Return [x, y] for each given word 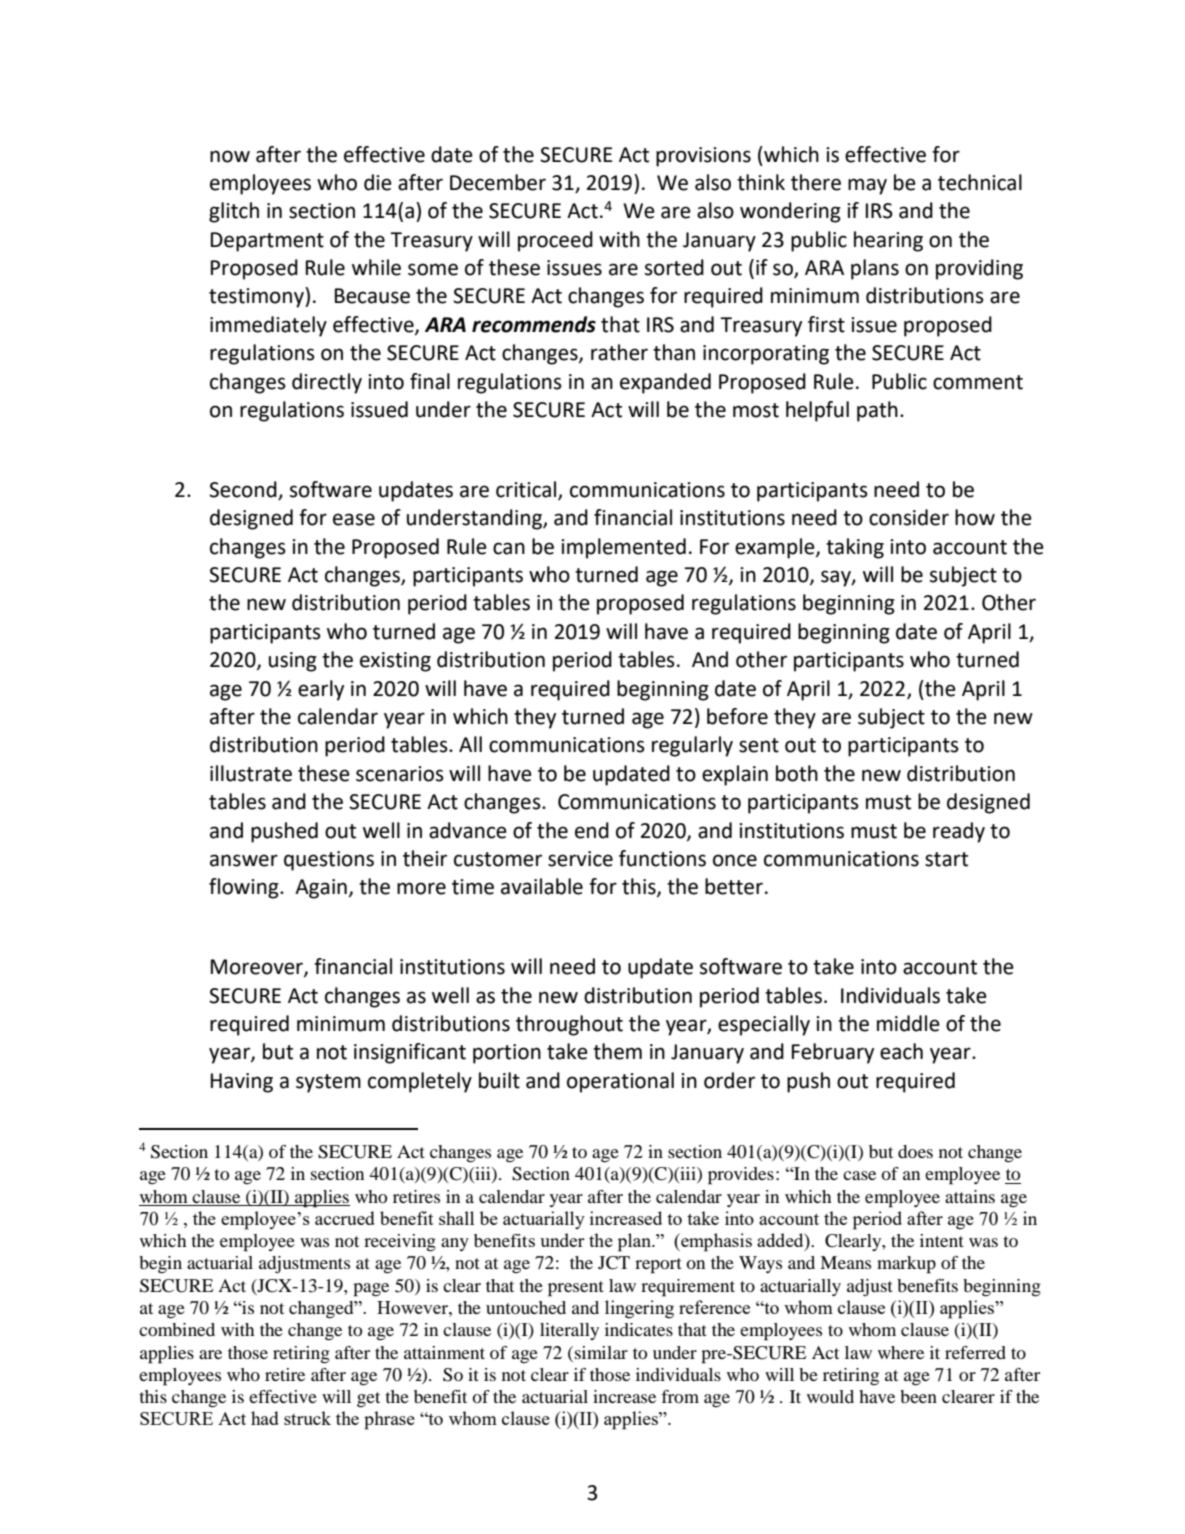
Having [242, 1083]
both [797, 773]
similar [601, 1352]
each [901, 1051]
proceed [555, 241]
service [580, 859]
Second [244, 490]
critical [527, 490]
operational [620, 1082]
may [867, 186]
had [265, 1418]
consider [909, 517]
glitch [234, 212]
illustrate [251, 773]
